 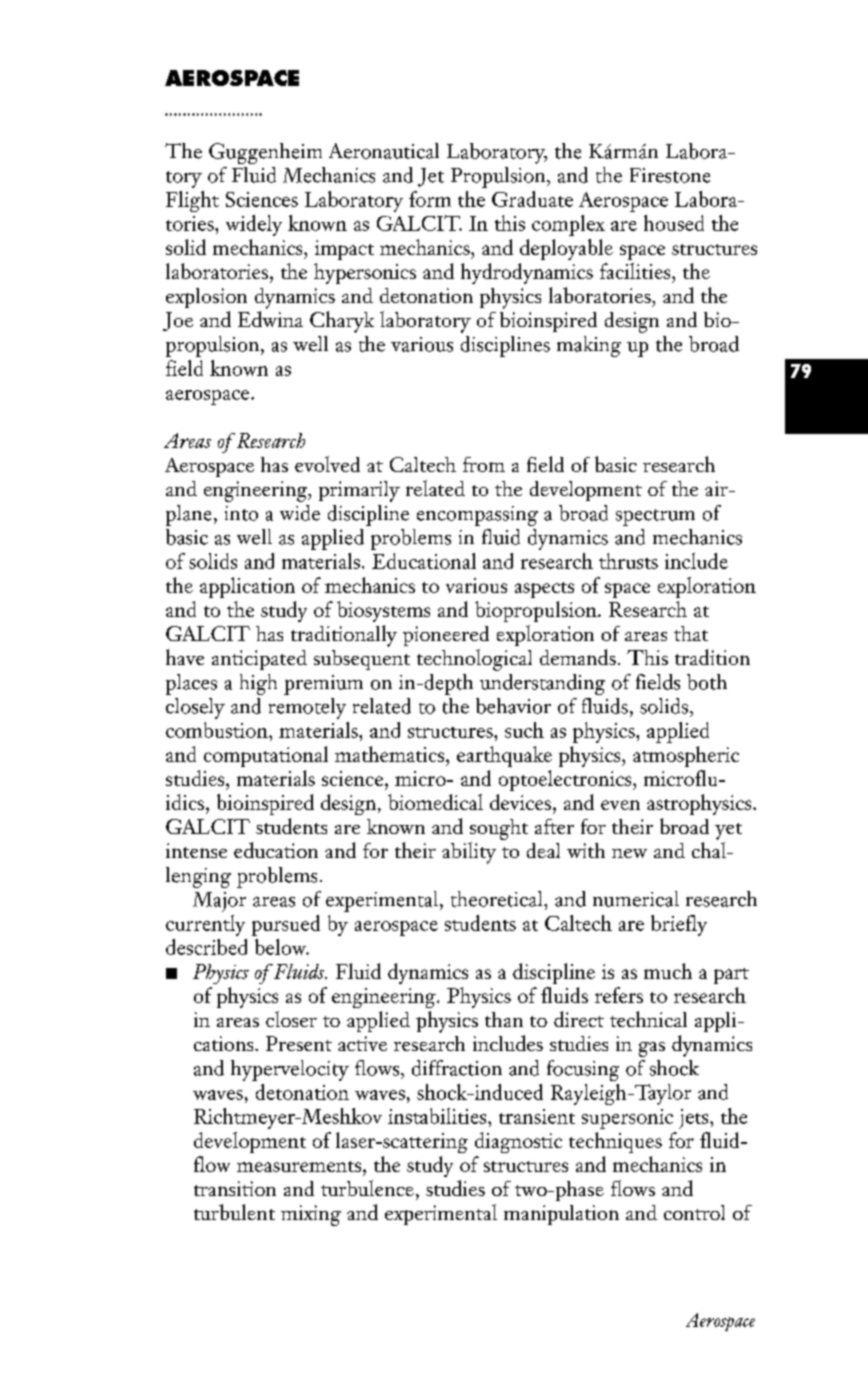 What do you see at coordinates (707, 682) in the page?
I see `both` at bounding box center [707, 682].
